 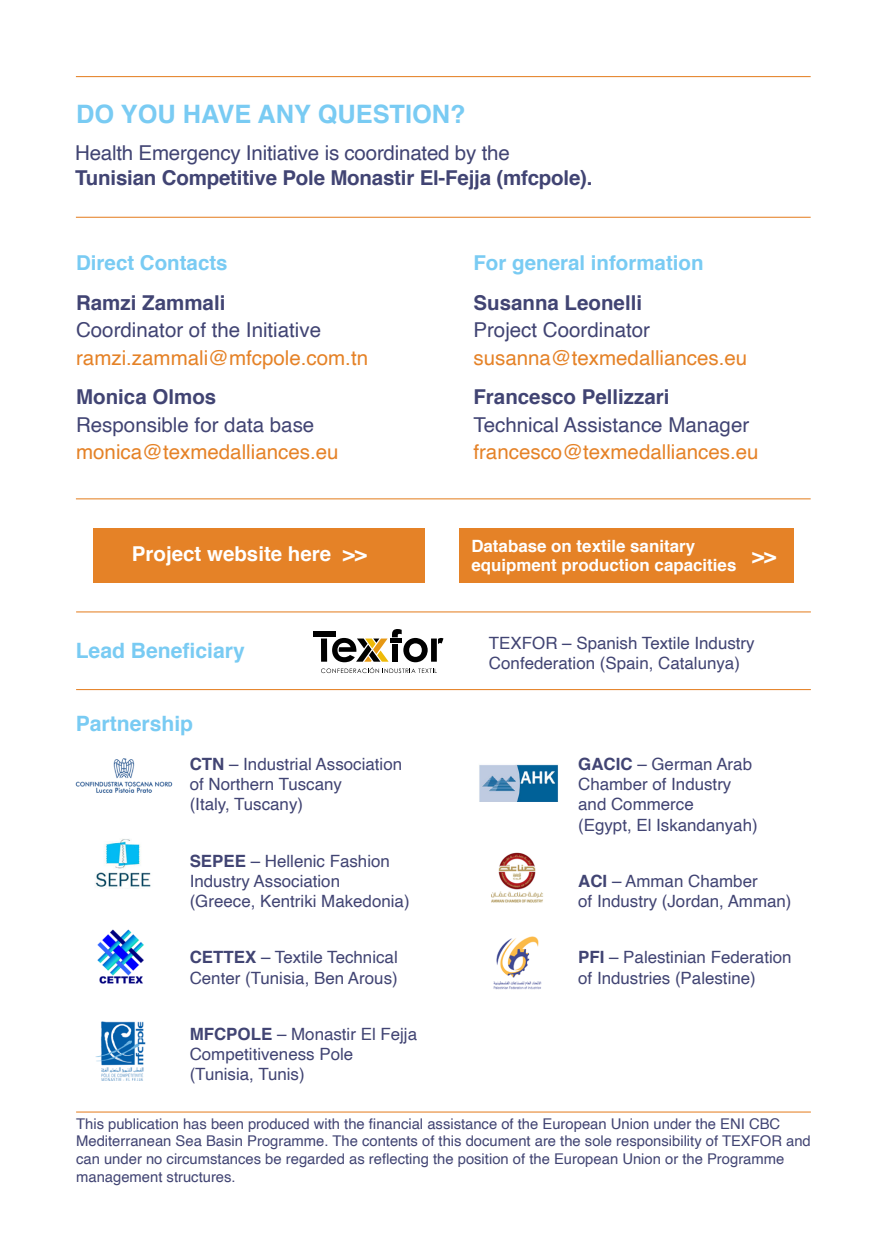 I want to click on Center, so click(x=215, y=977).
